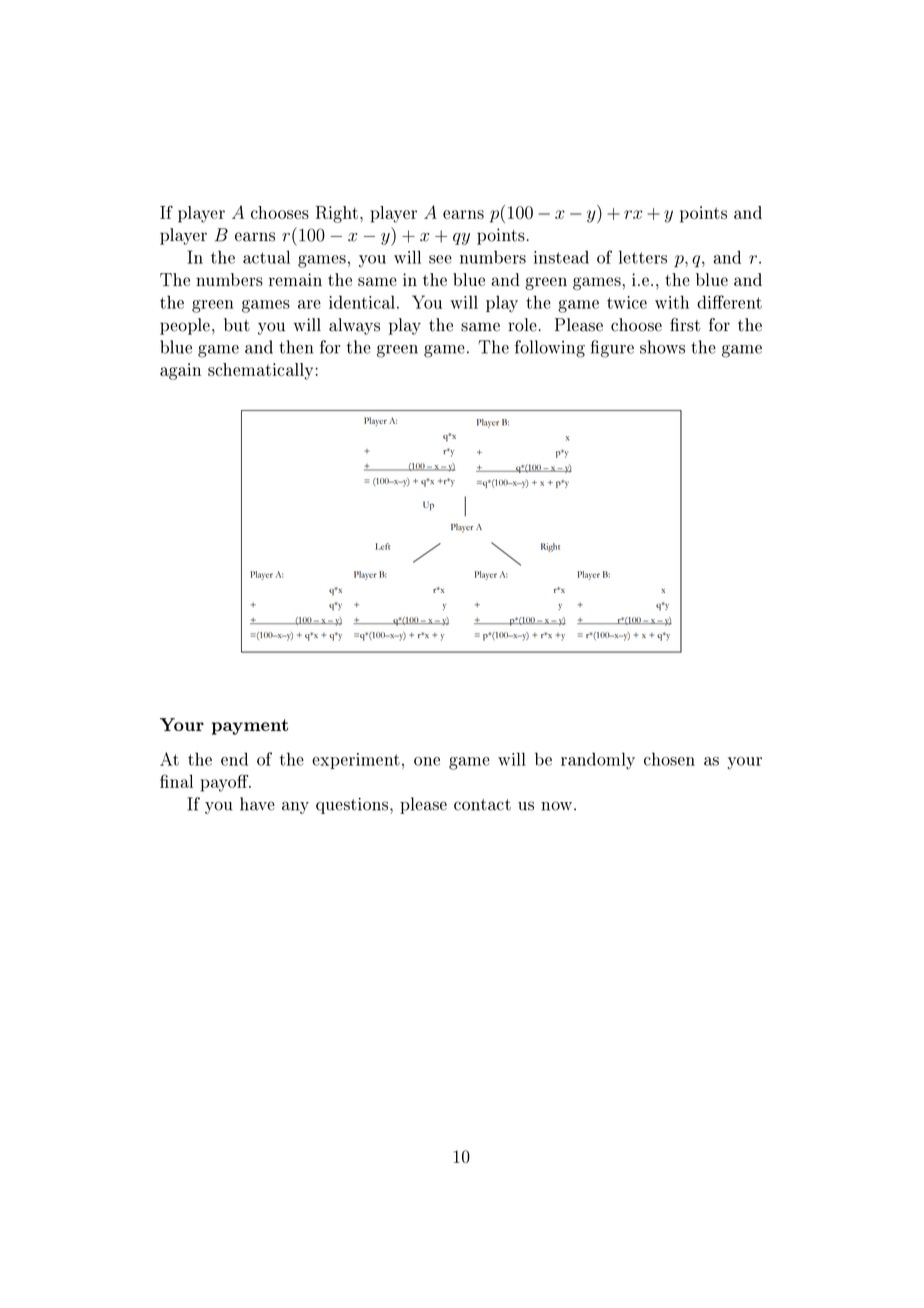 The height and width of the screenshot is (1308, 924). I want to click on letters, so click(643, 257).
